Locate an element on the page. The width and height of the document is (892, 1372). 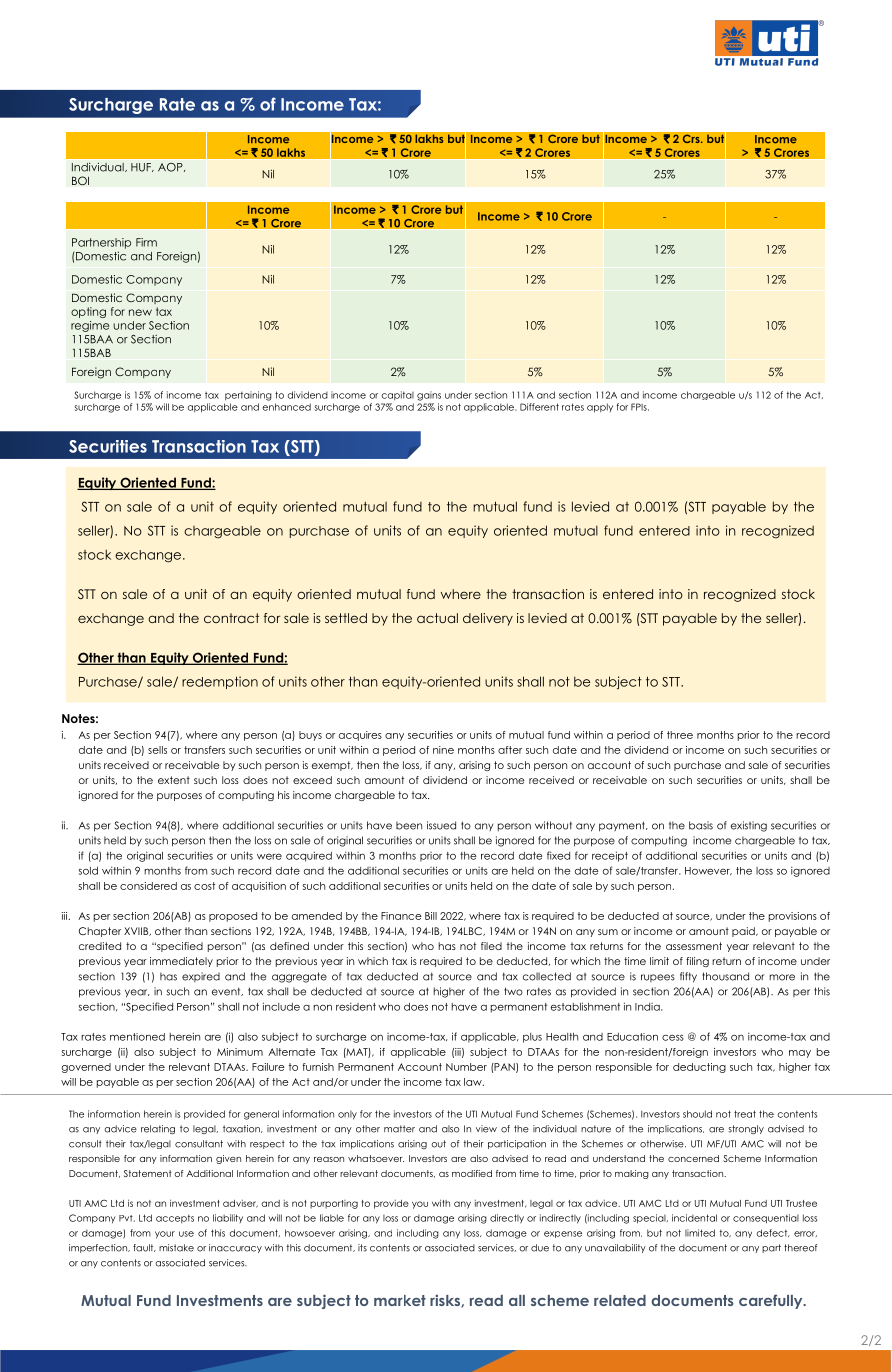
Bill is located at coordinates (431, 916).
